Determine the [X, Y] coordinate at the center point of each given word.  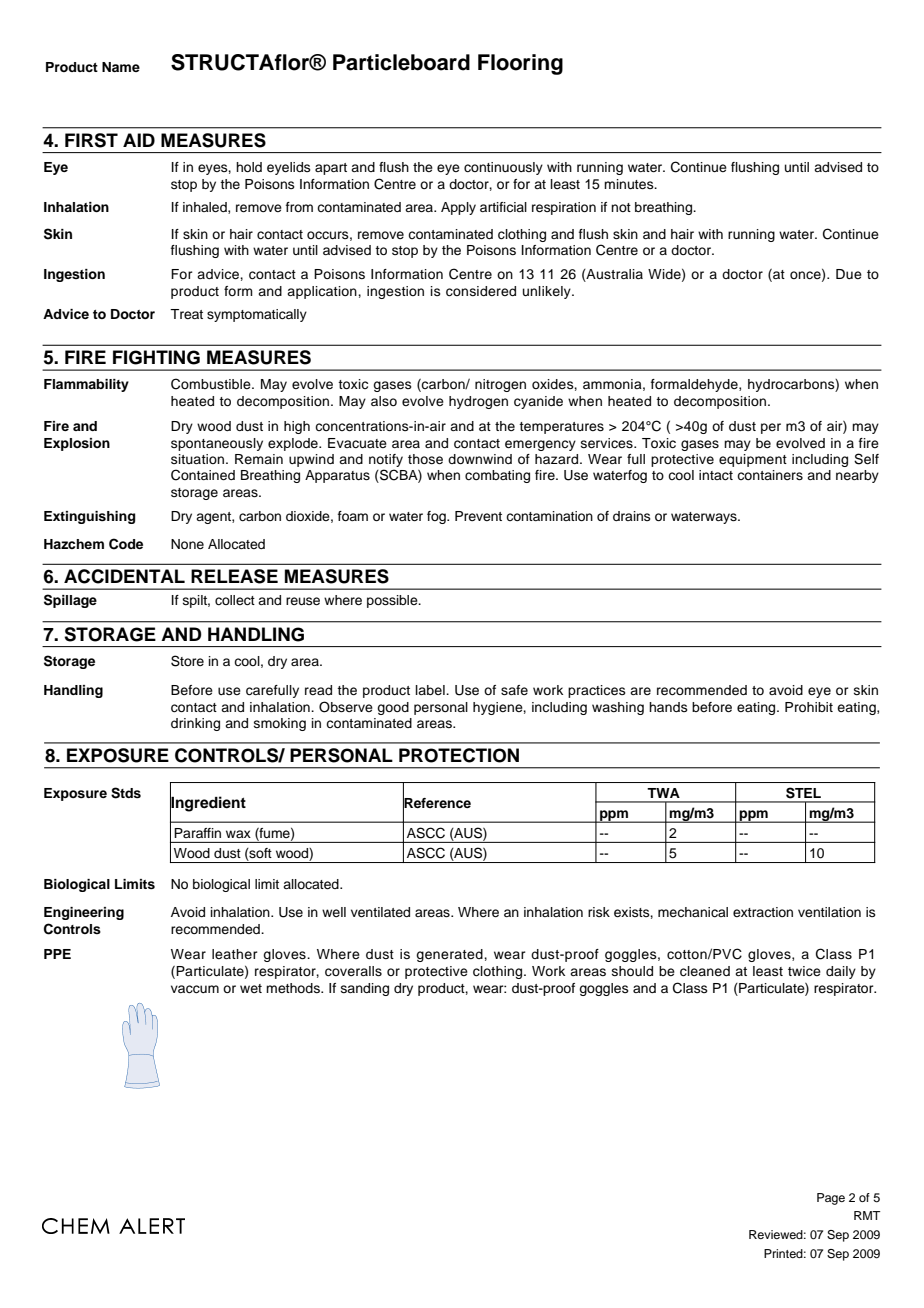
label [431, 690]
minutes [630, 184]
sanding [365, 989]
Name [121, 67]
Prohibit [809, 707]
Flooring [520, 64]
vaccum [195, 989]
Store [187, 661]
